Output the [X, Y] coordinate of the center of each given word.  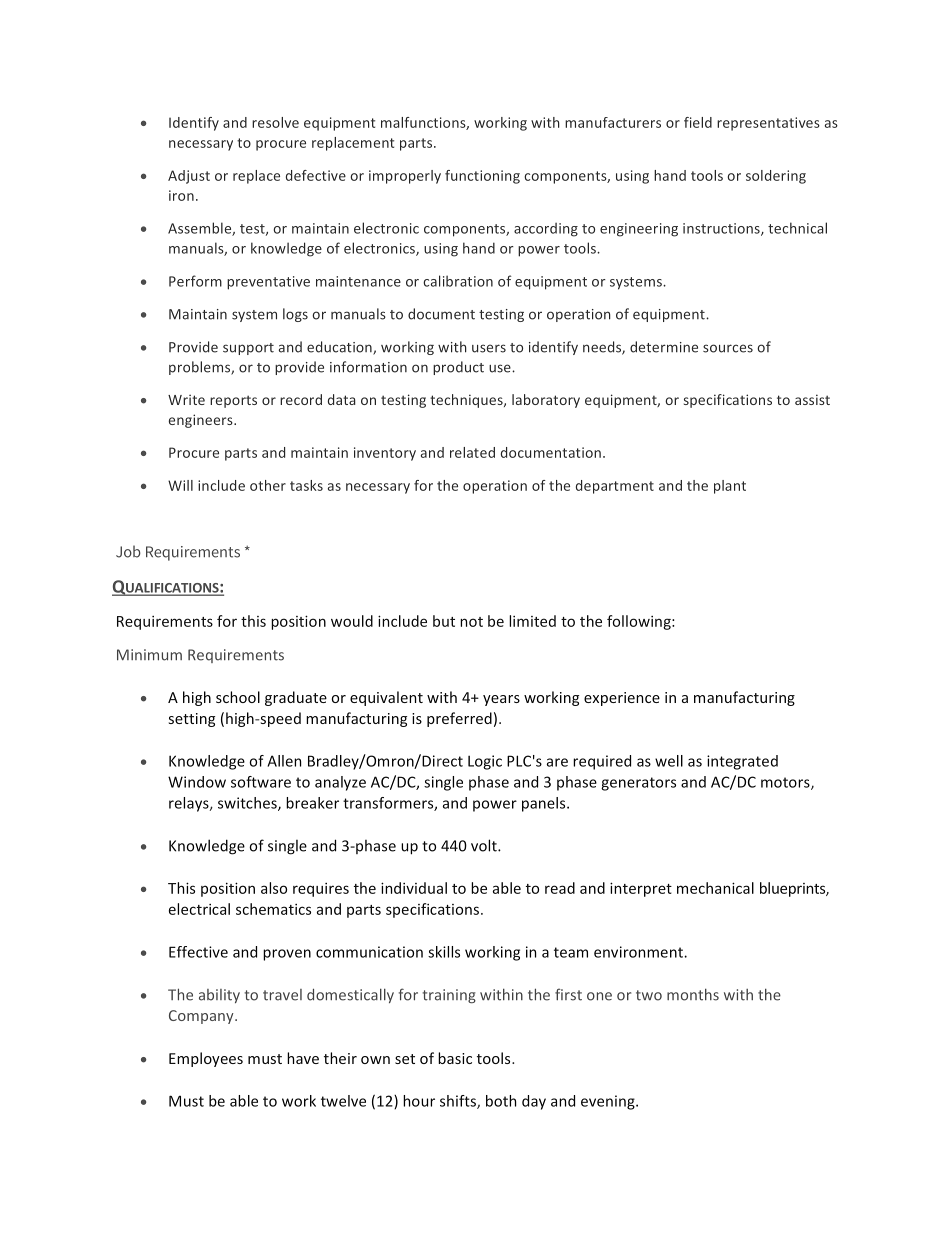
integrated [742, 762]
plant [730, 487]
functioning [482, 177]
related [472, 452]
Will [180, 485]
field [698, 122]
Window [197, 782]
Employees [206, 1059]
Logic [485, 762]
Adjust [189, 177]
